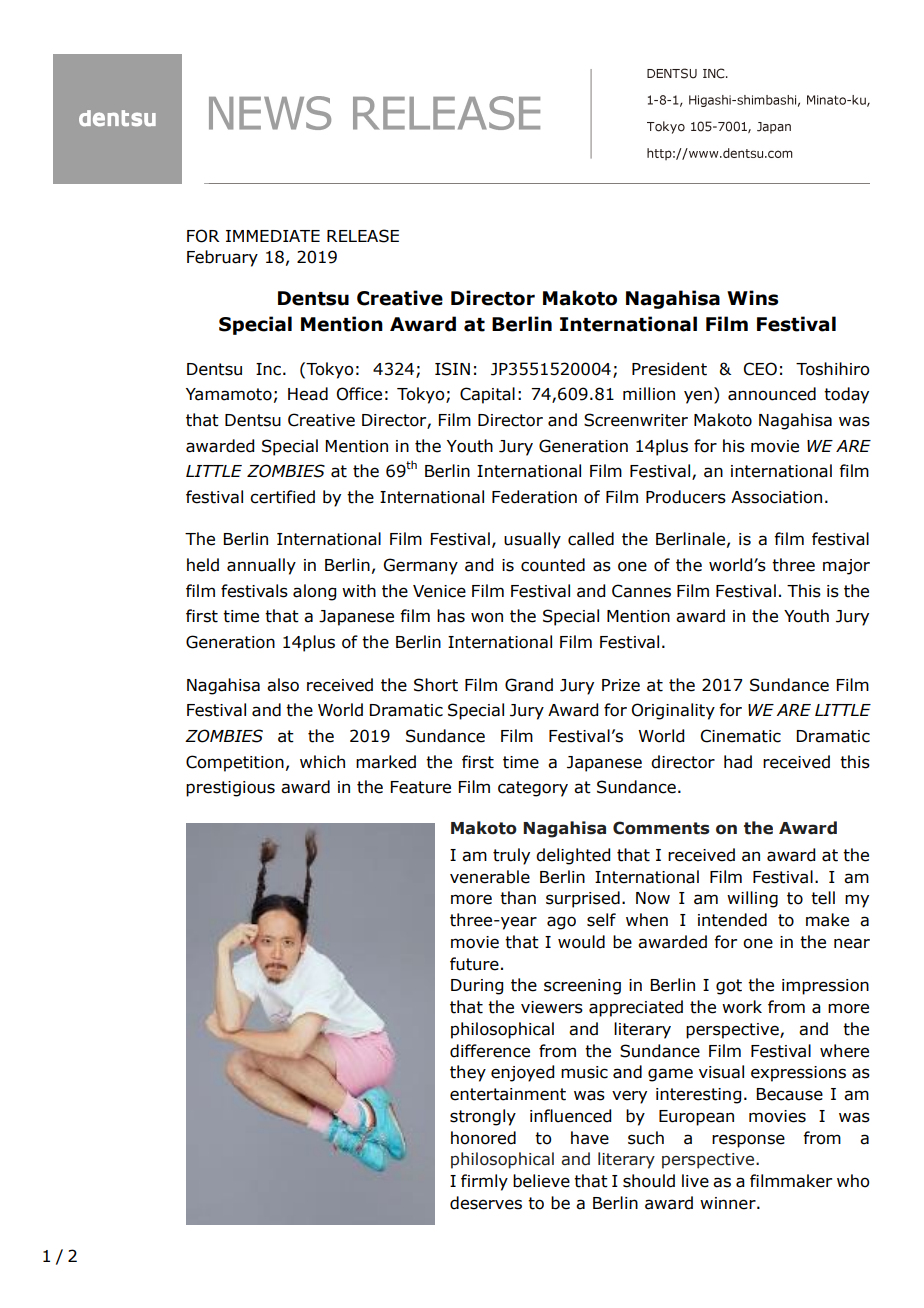  I want to click on firmly, so click(484, 1182).
